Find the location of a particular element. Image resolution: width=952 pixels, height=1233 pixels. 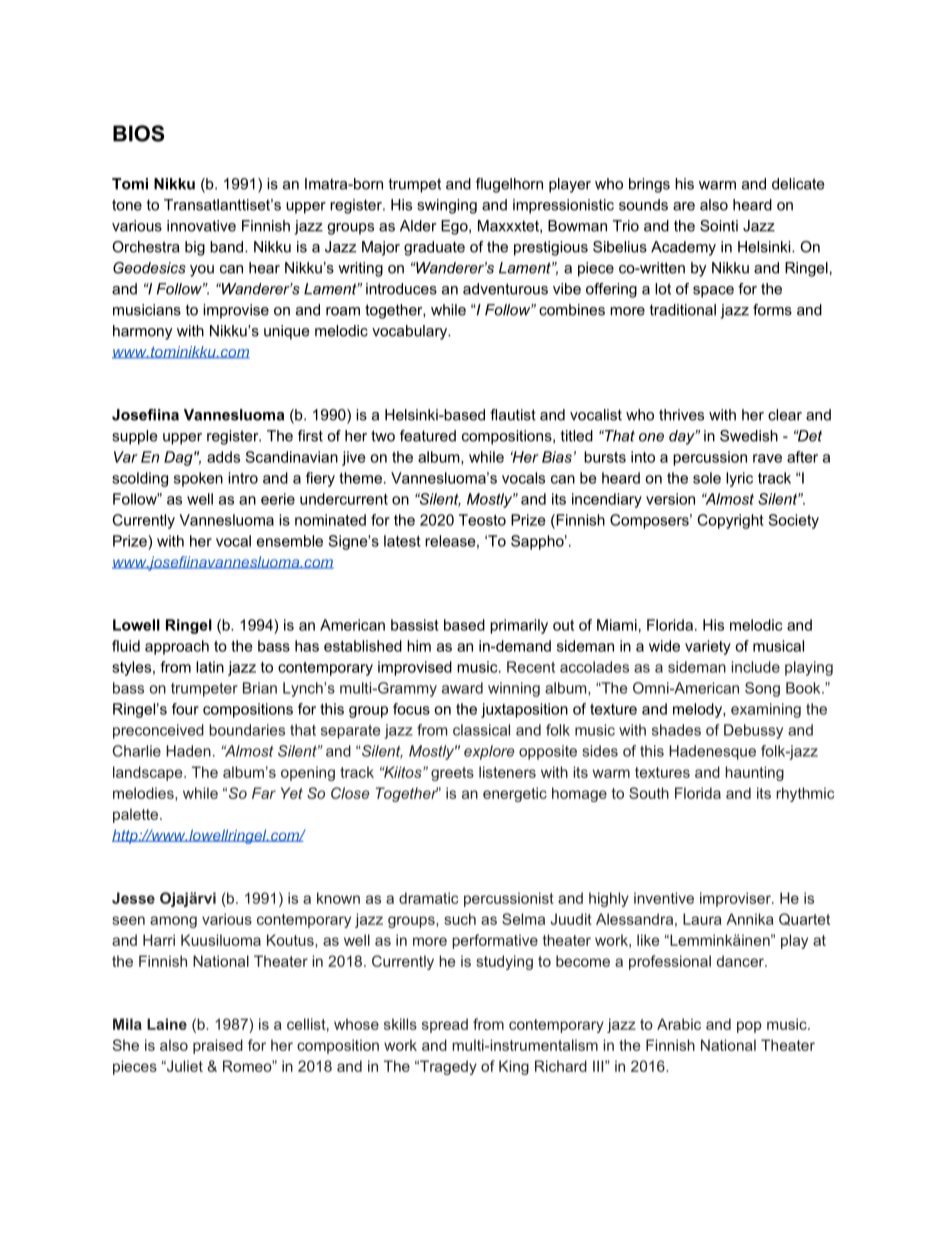

variety is located at coordinates (708, 647).
